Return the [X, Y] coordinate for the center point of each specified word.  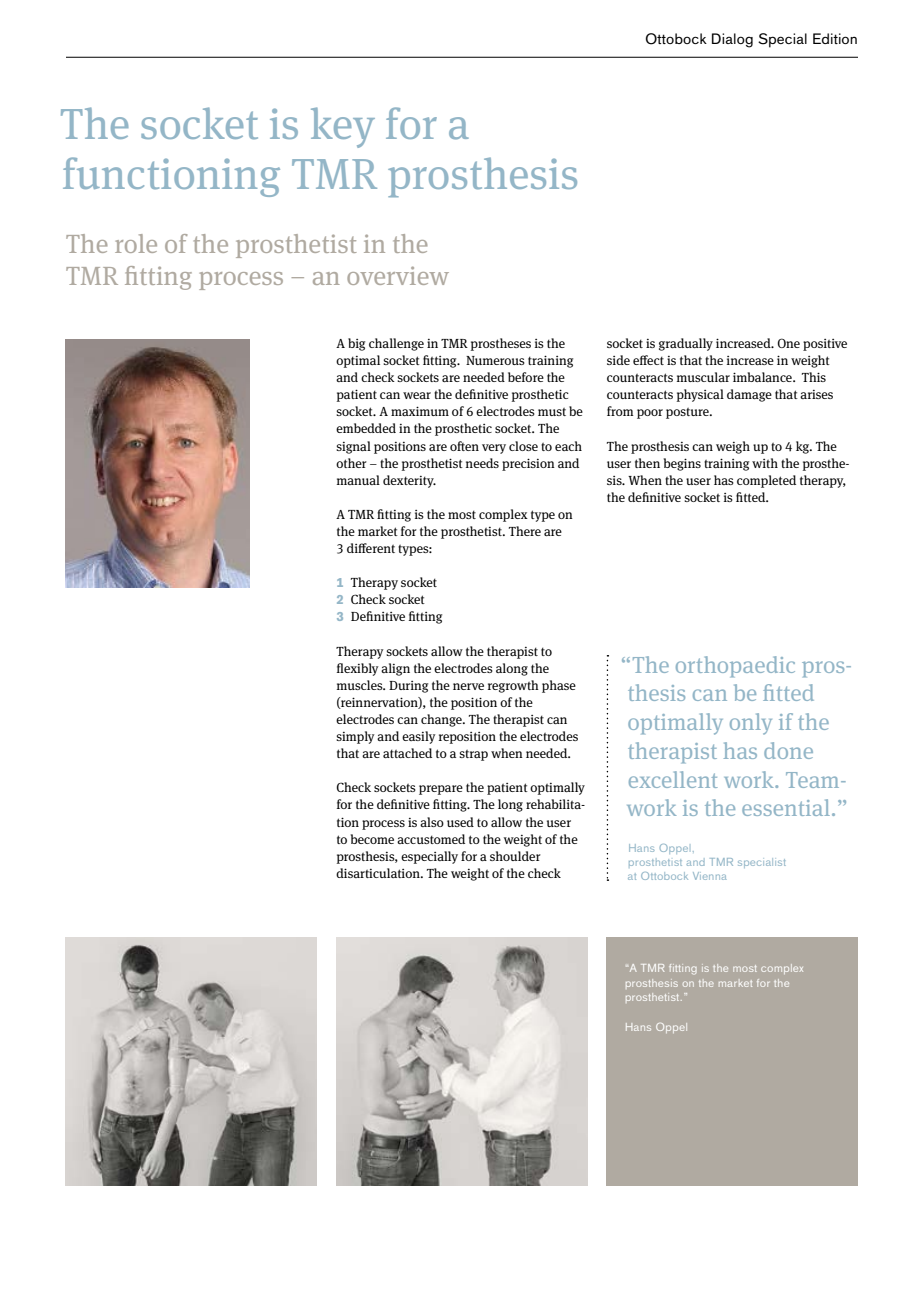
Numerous [495, 360]
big [356, 344]
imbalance [763, 377]
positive [825, 345]
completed [766, 481]
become [372, 839]
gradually [686, 344]
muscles [361, 685]
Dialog [732, 40]
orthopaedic [735, 666]
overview [398, 275]
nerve [468, 686]
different [371, 548]
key [343, 127]
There [525, 531]
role [136, 243]
